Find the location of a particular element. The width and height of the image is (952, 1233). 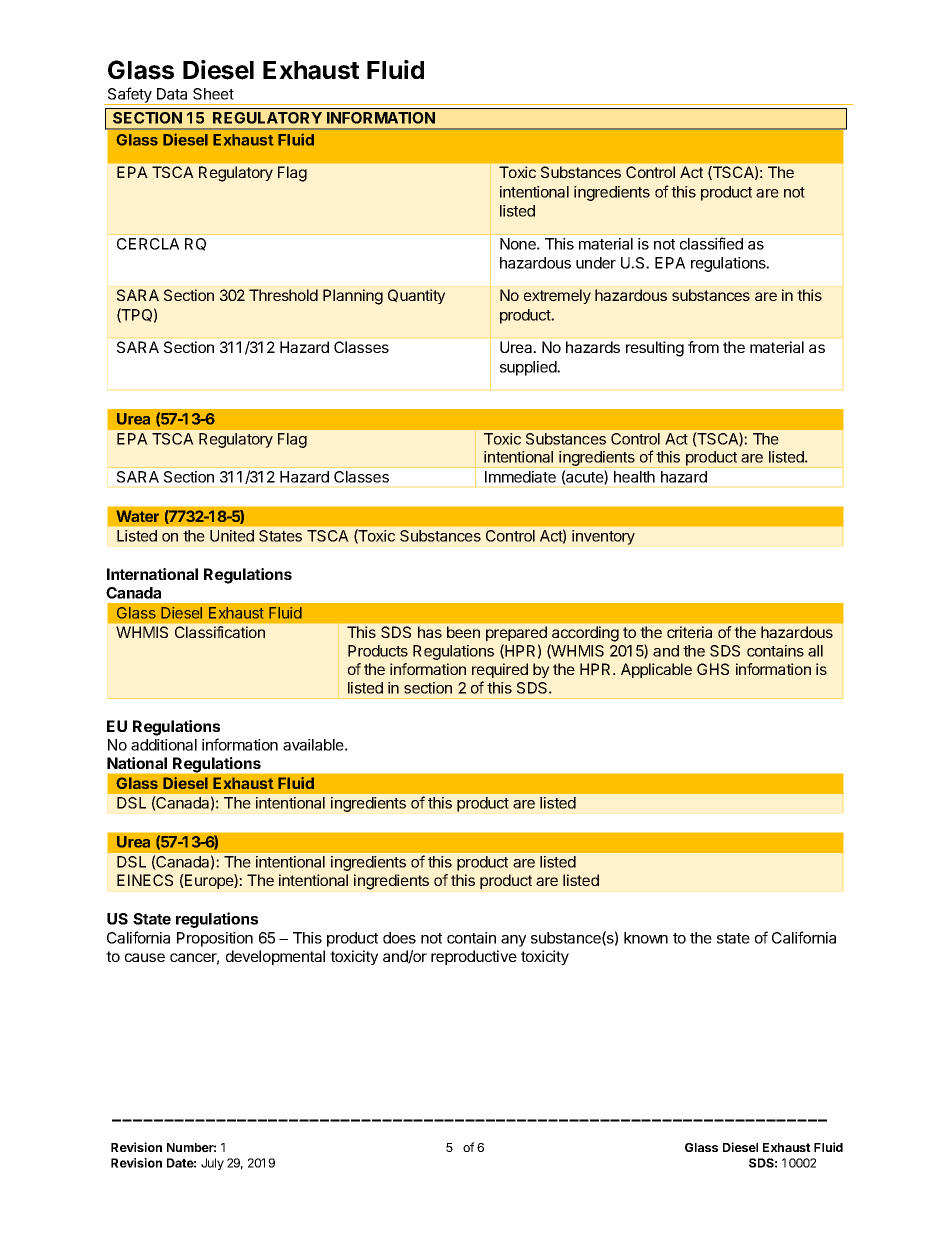

been is located at coordinates (463, 632).
